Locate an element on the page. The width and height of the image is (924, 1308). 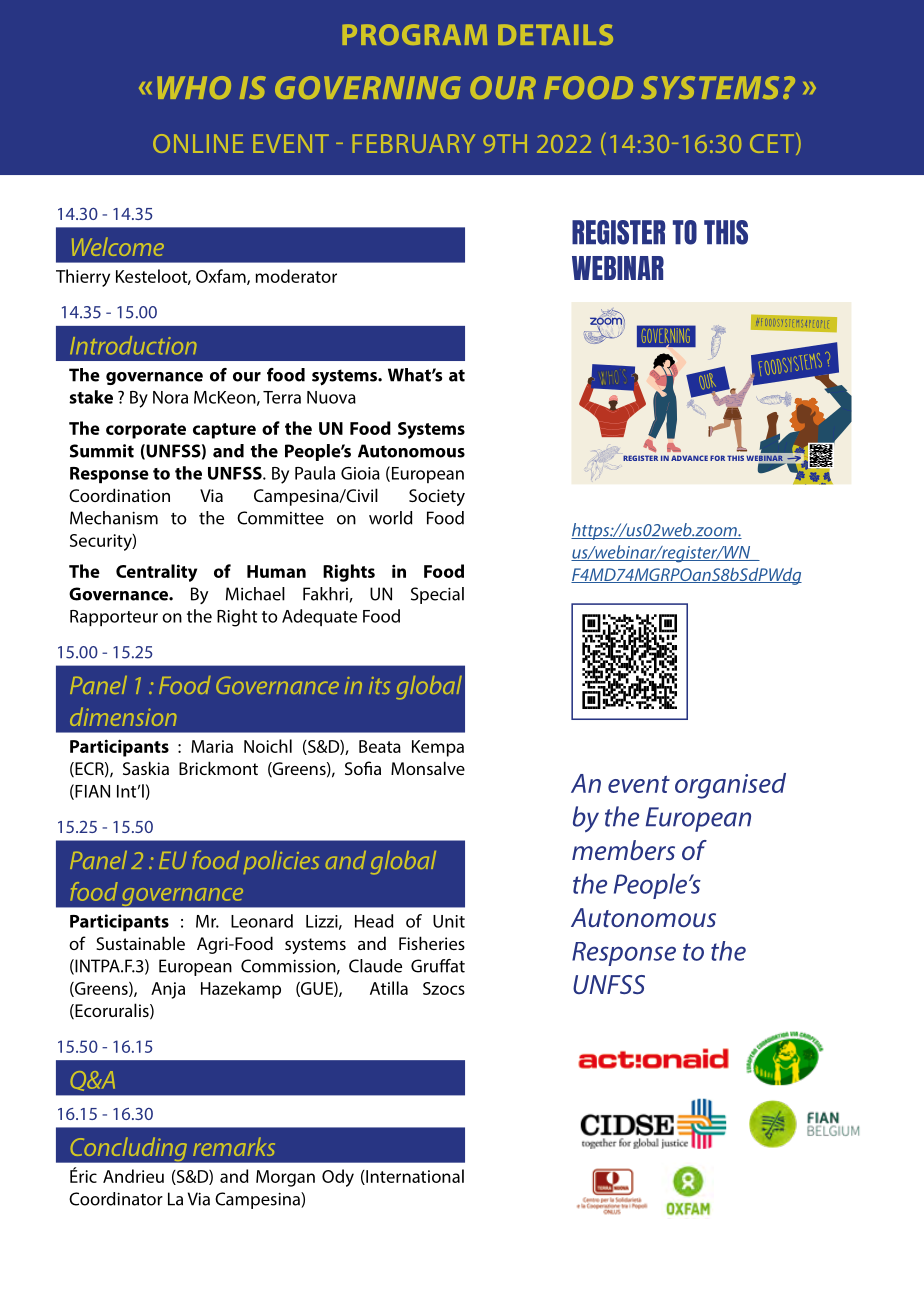
CET is located at coordinates (773, 144).
